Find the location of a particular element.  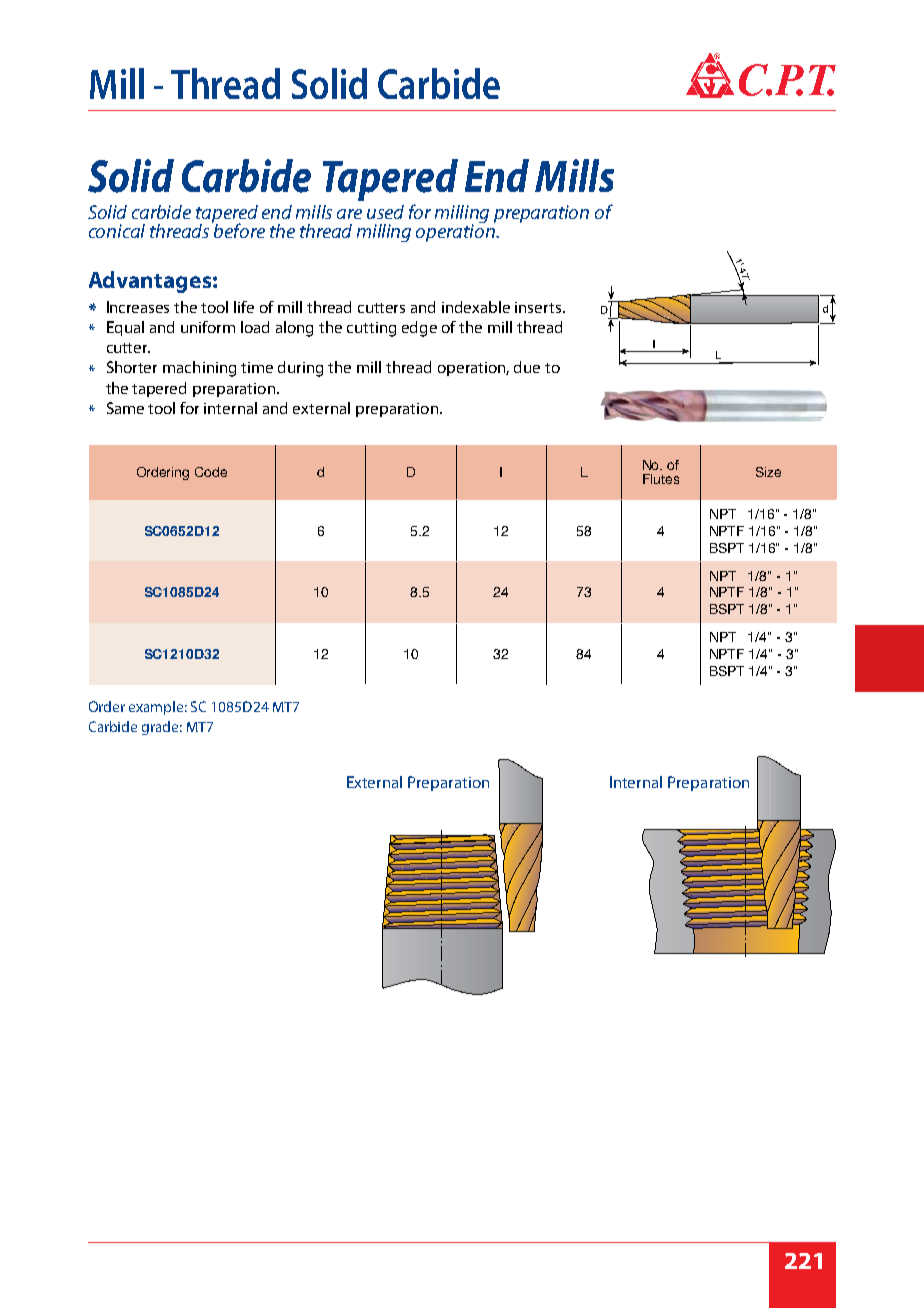

indexable is located at coordinates (476, 307).
